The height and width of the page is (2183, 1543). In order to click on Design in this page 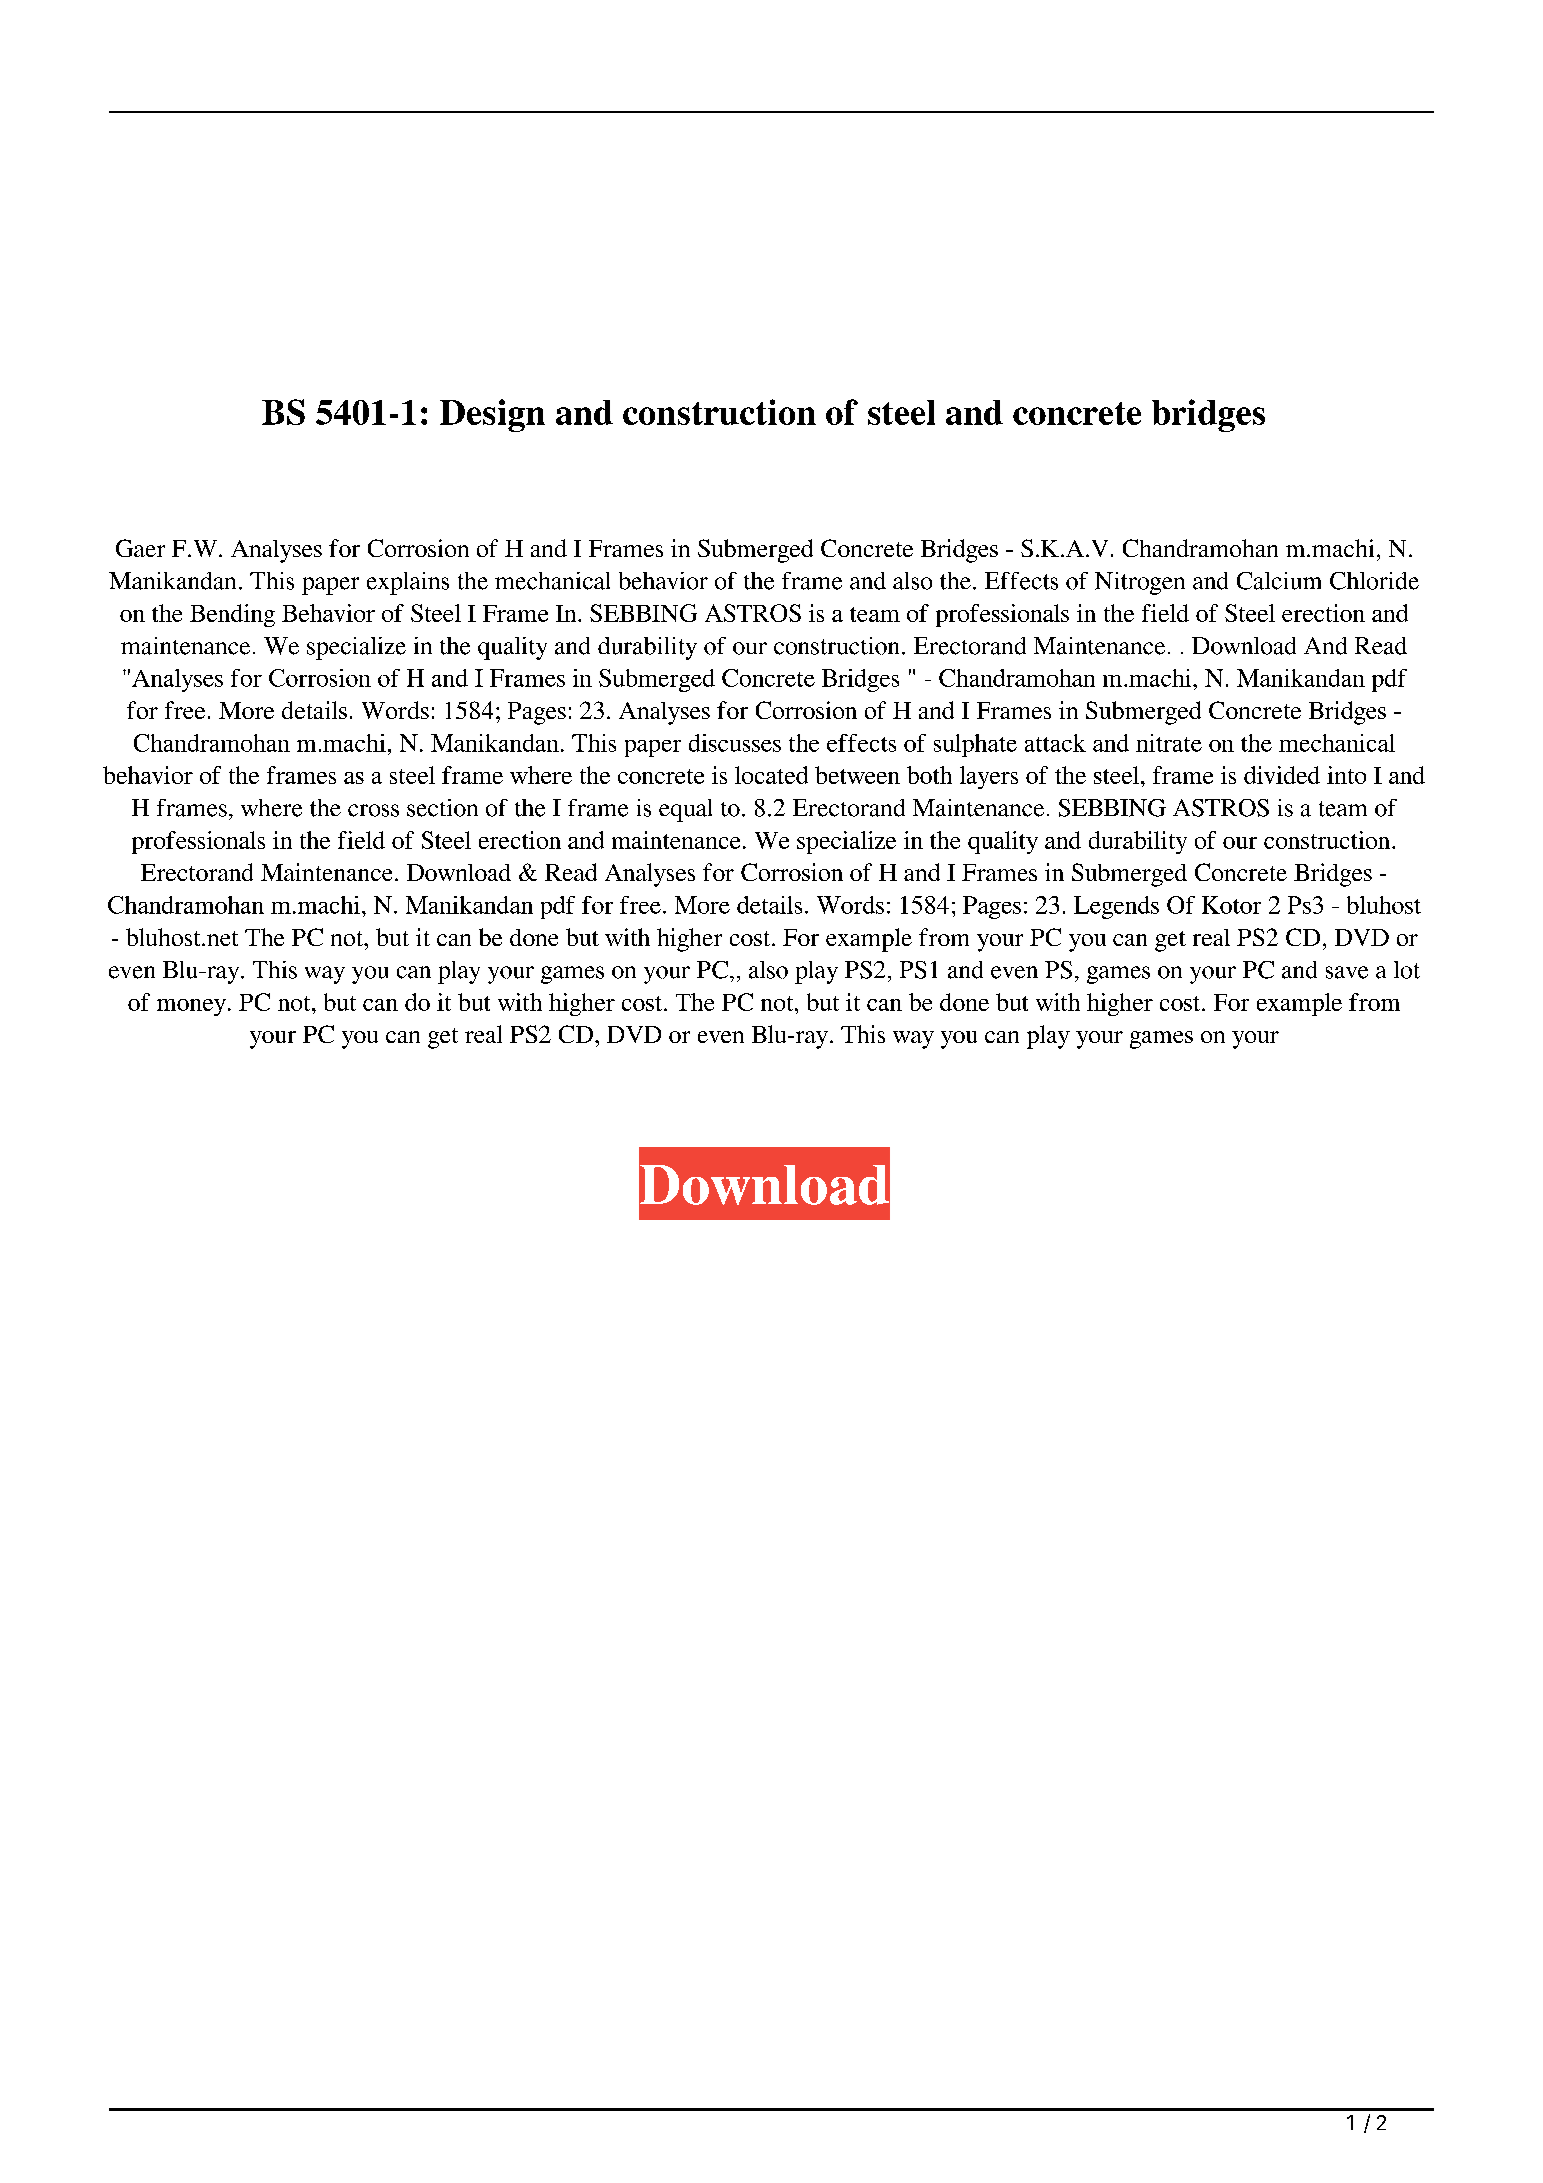, I will do `click(492, 415)`.
